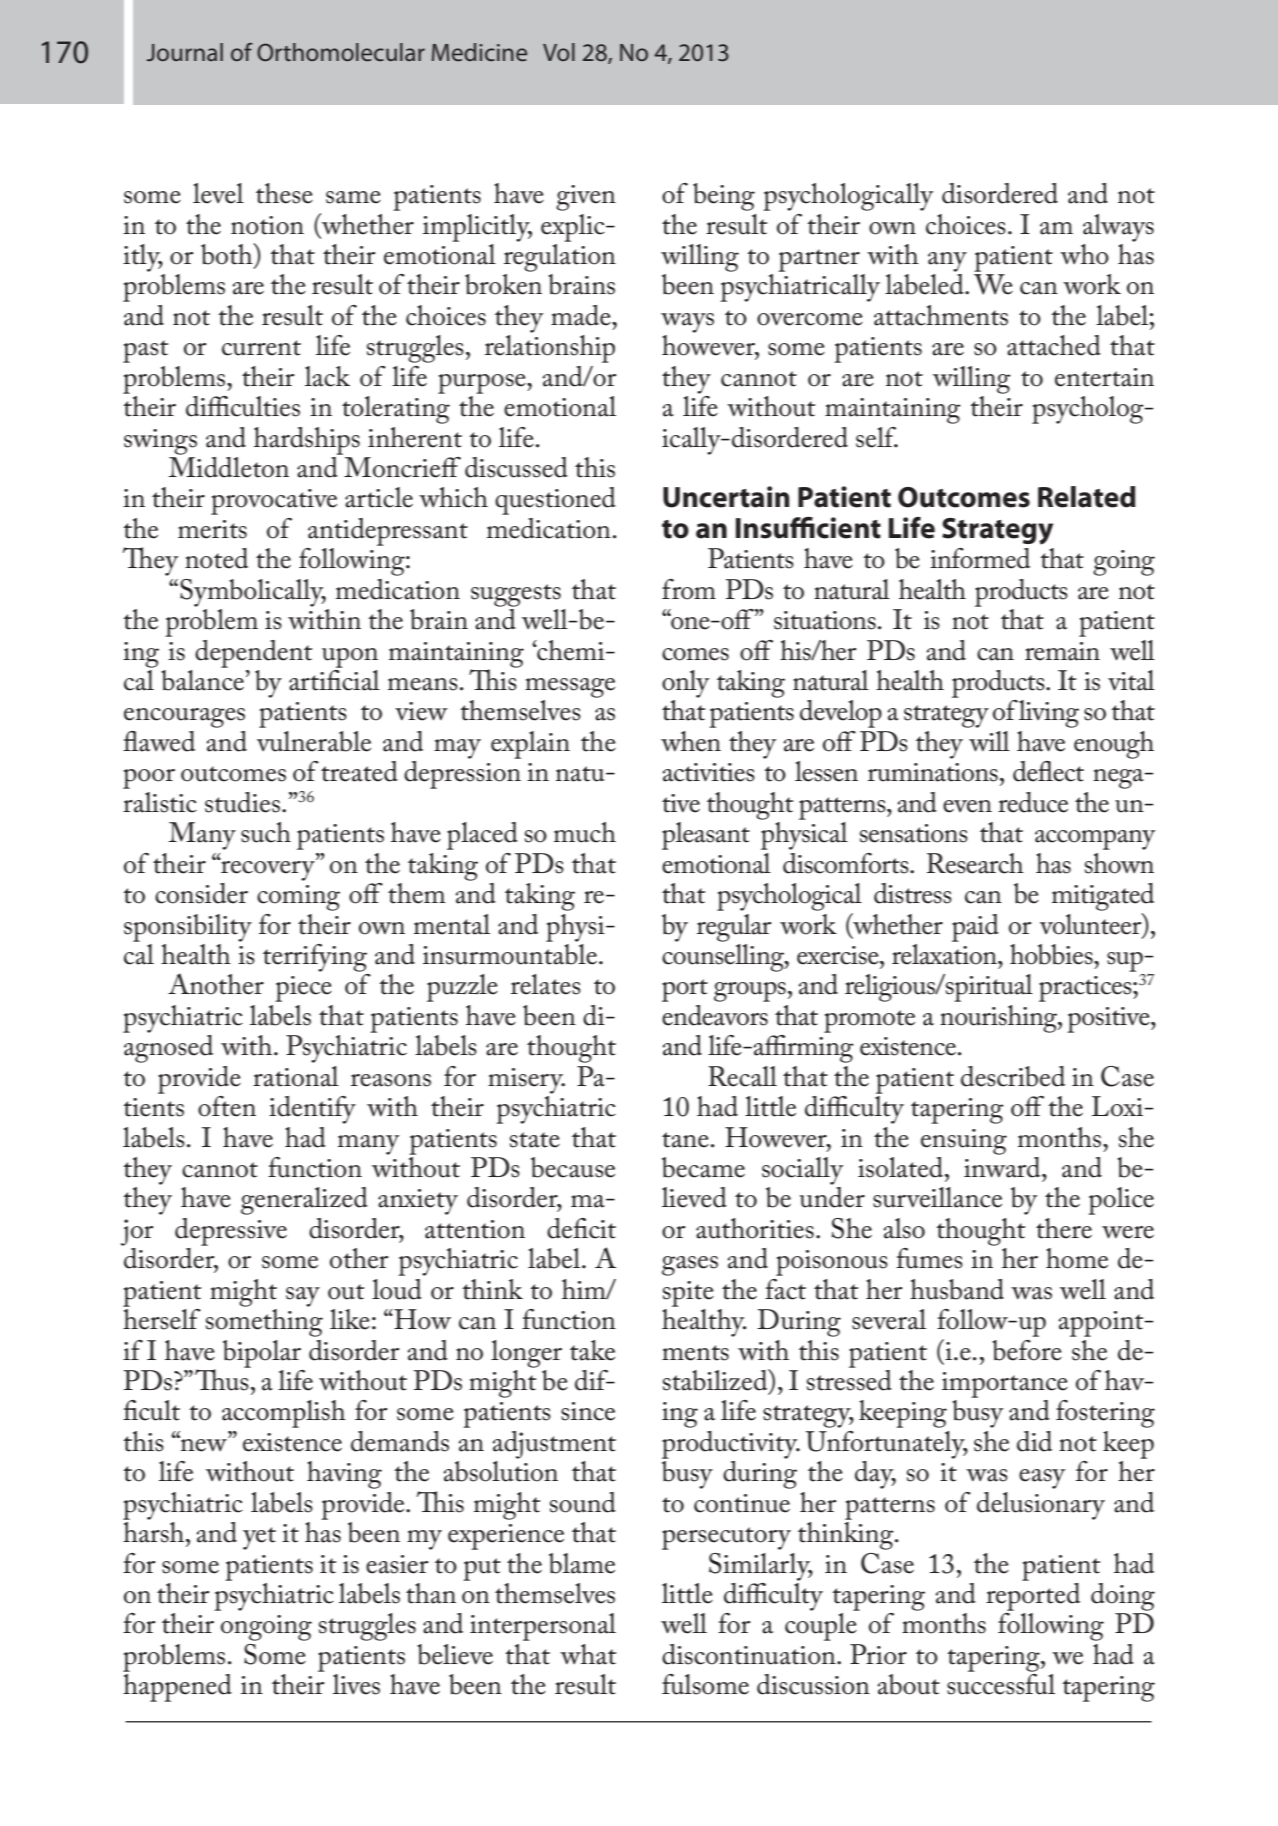  What do you see at coordinates (703, 1167) in the page?
I see `became` at bounding box center [703, 1167].
